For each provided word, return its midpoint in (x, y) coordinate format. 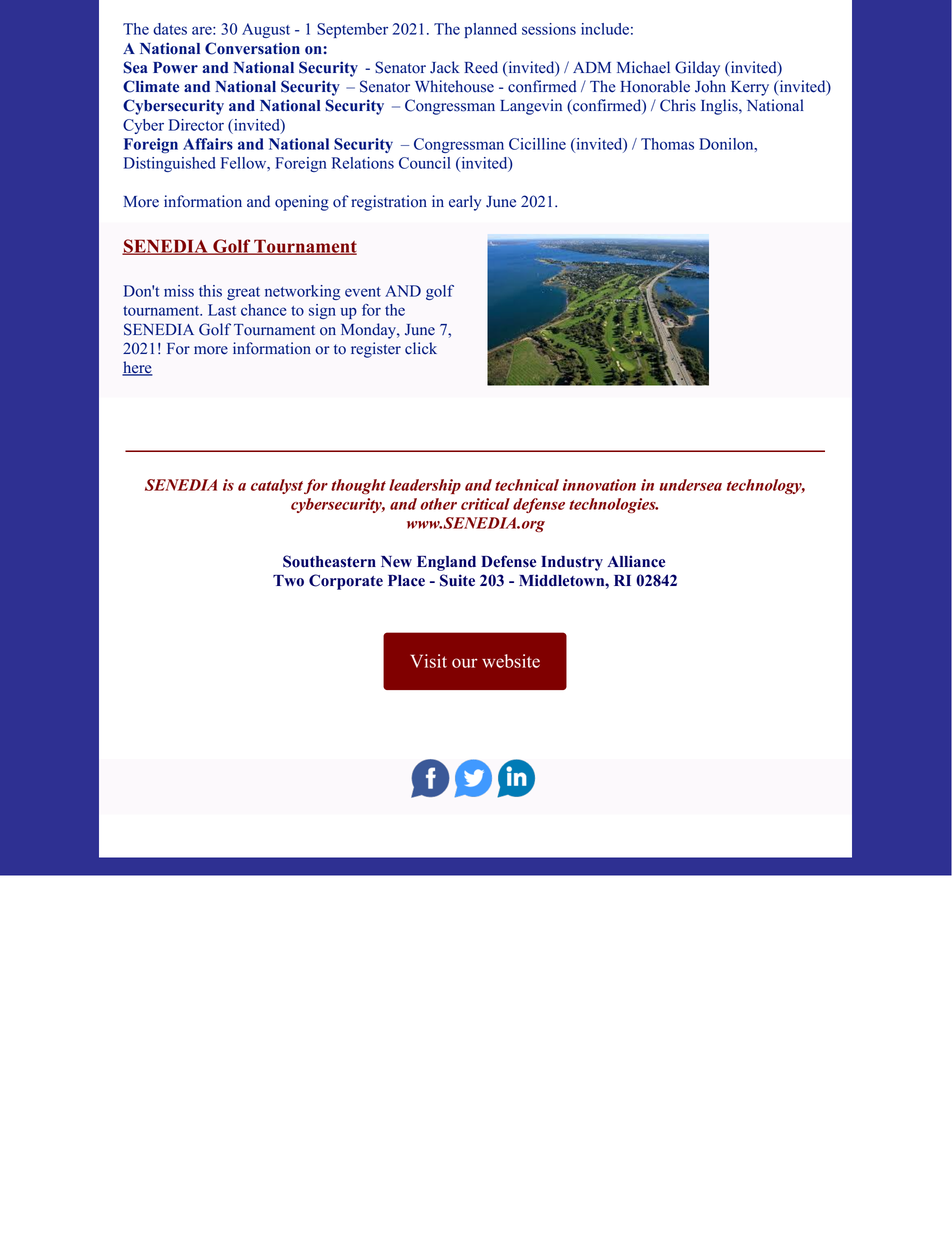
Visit (428, 661)
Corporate (346, 582)
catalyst (277, 486)
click (421, 348)
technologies (613, 505)
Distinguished (170, 164)
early (465, 203)
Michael (643, 67)
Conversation (252, 48)
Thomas (667, 144)
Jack (445, 67)
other (438, 504)
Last (222, 310)
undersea (690, 485)
